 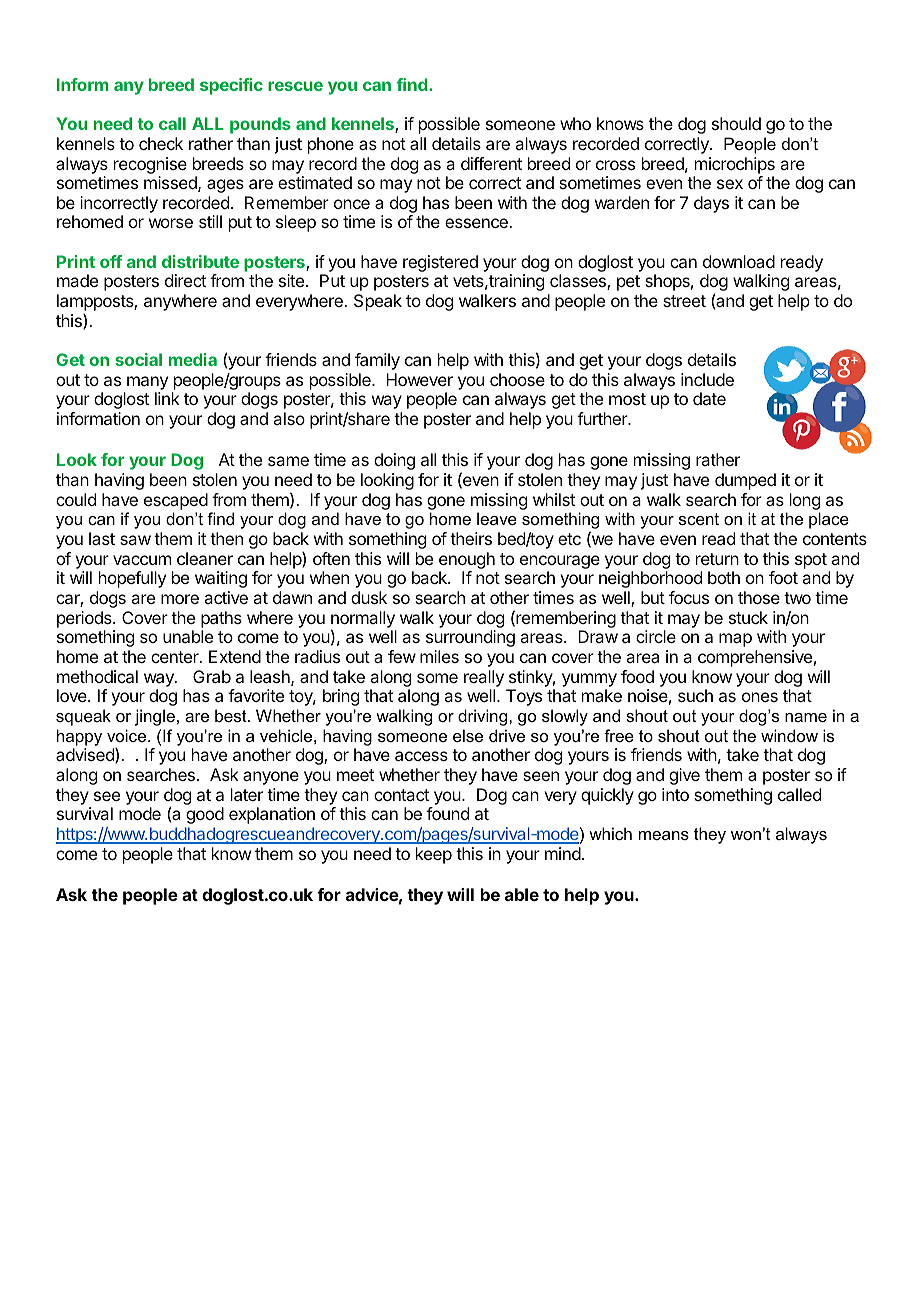 What do you see at coordinates (439, 656) in the image?
I see `miles` at bounding box center [439, 656].
